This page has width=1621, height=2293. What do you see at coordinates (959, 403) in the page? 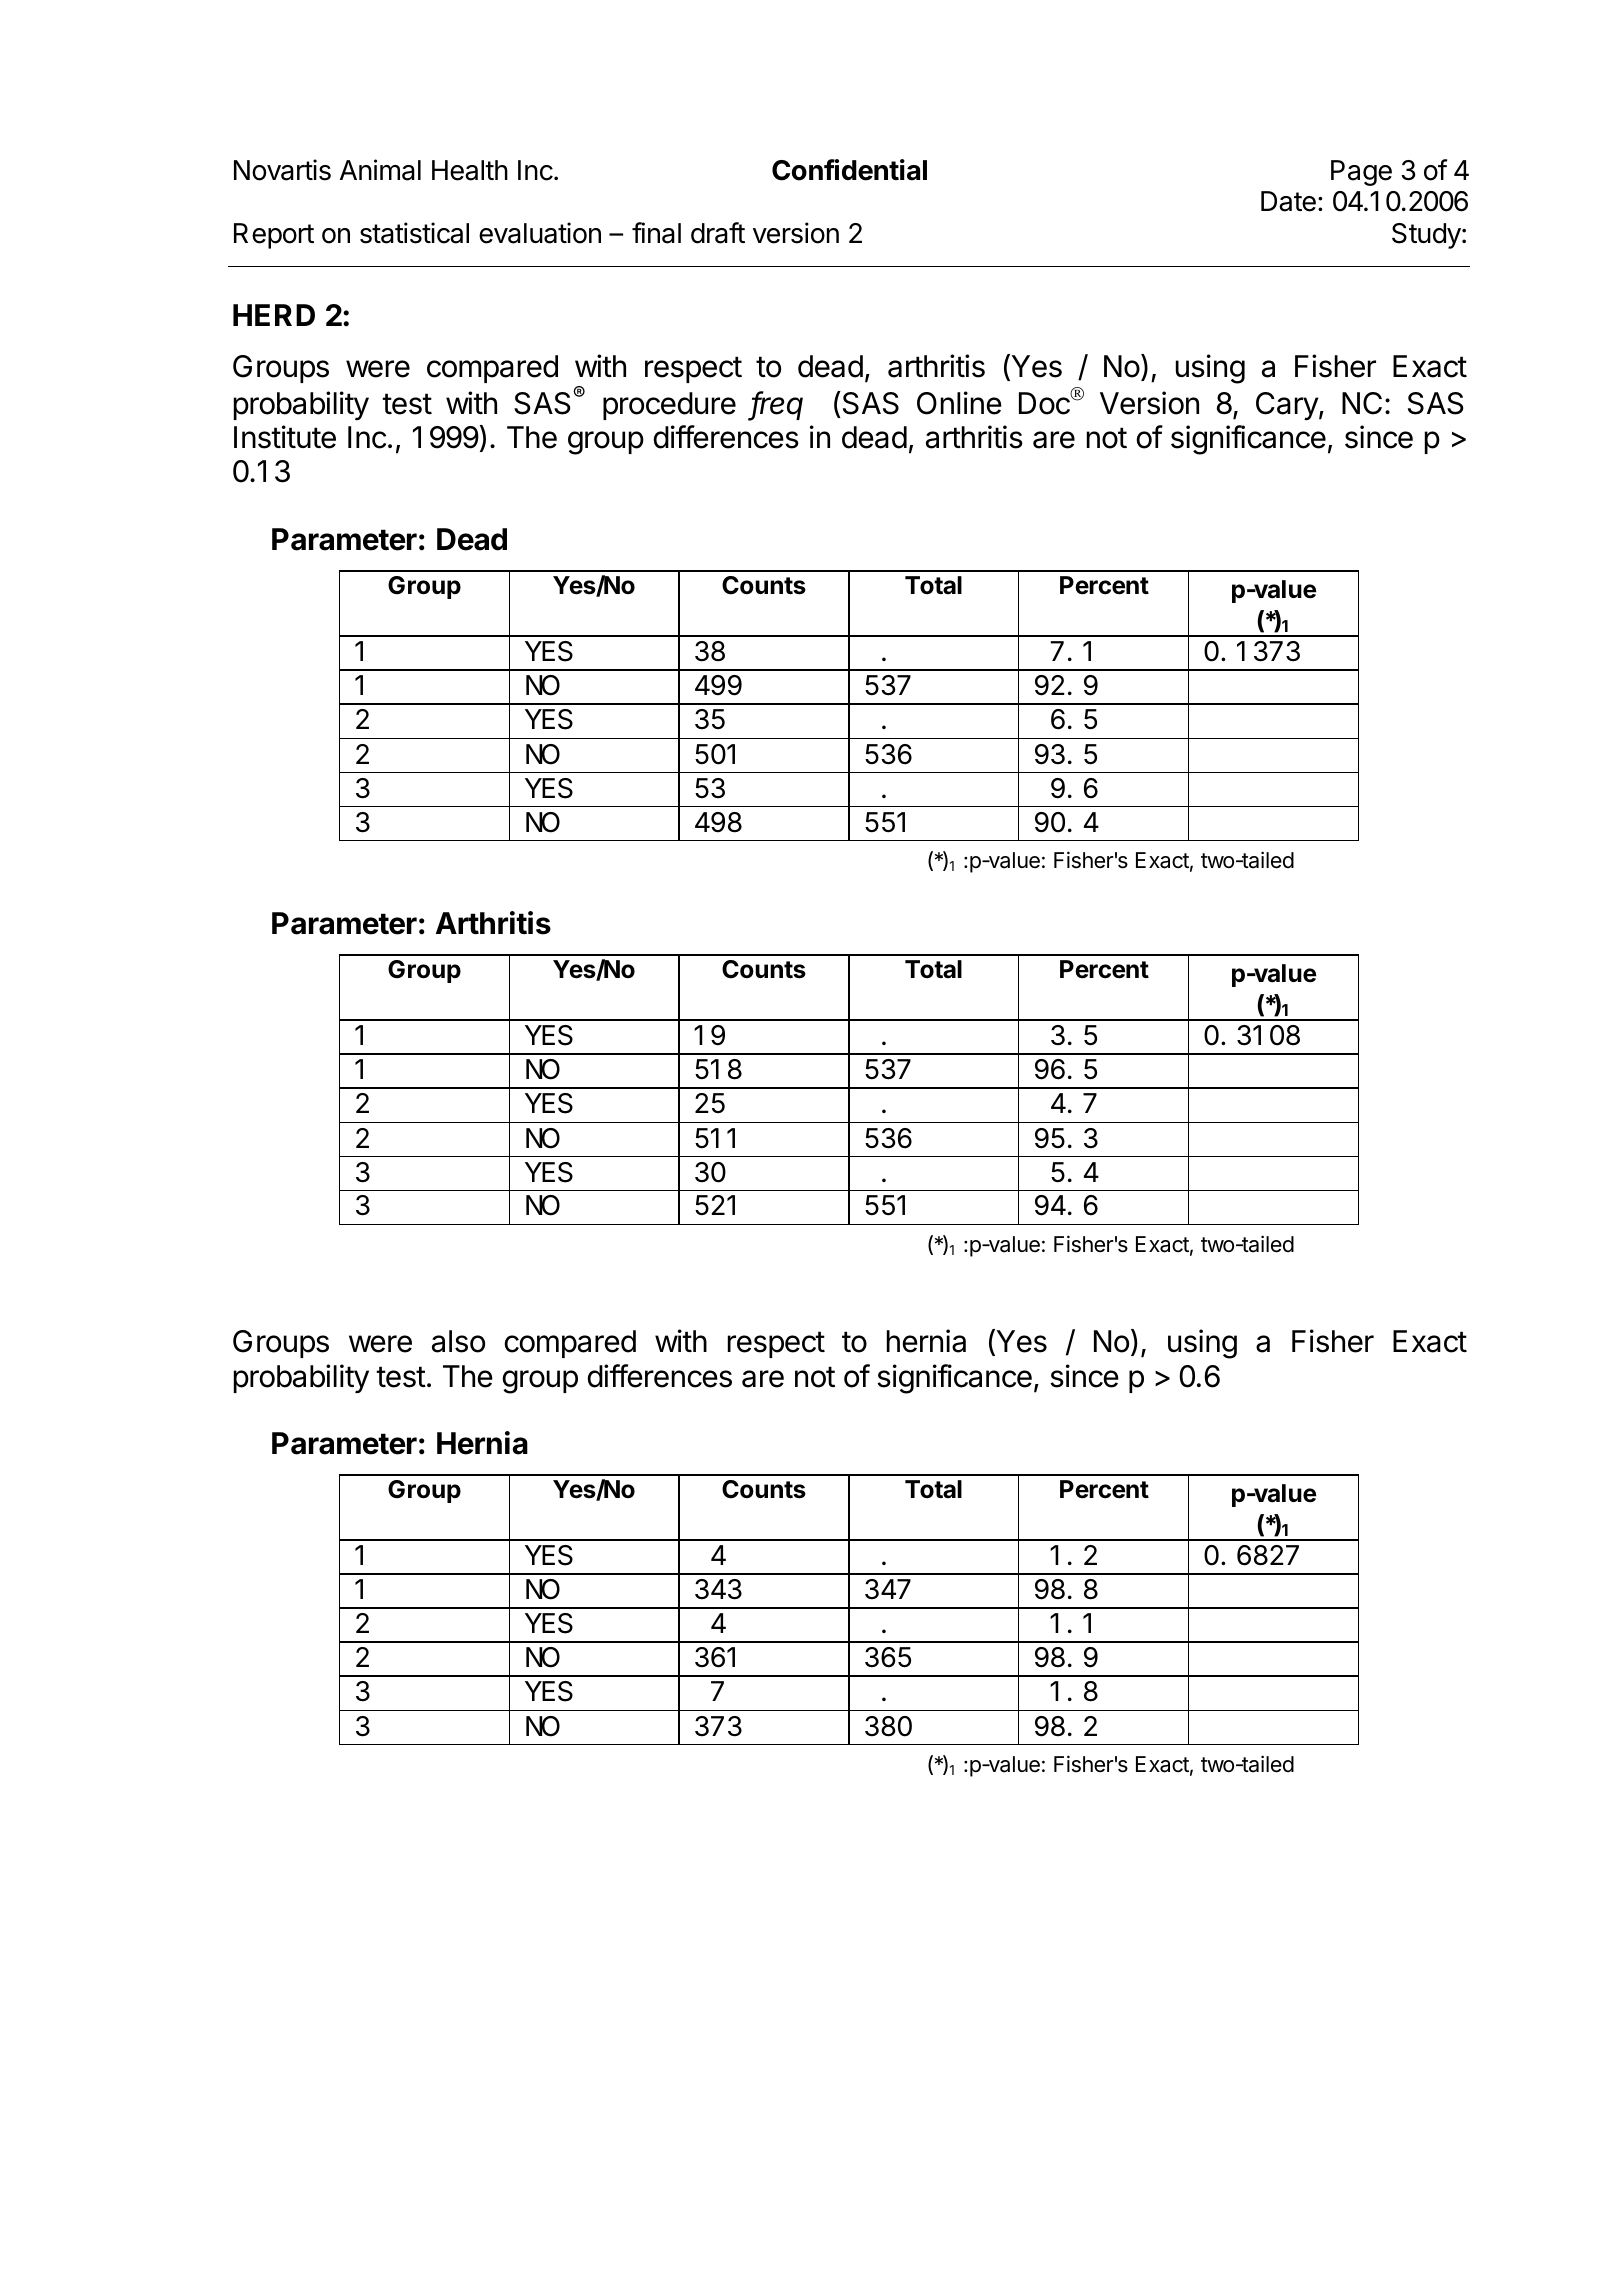
I see `Online` at bounding box center [959, 403].
